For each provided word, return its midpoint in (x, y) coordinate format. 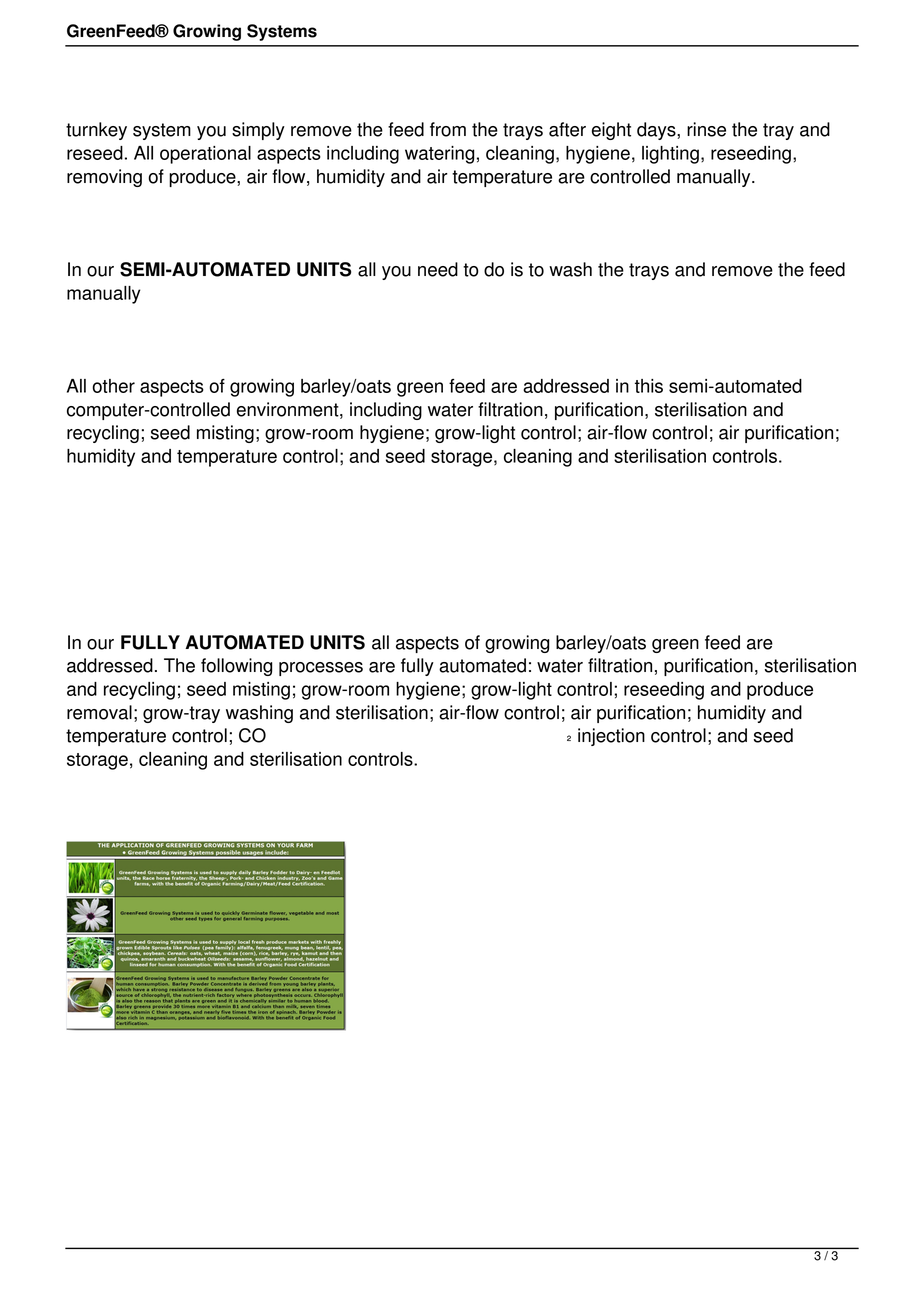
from (448, 129)
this (649, 386)
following (237, 667)
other (113, 386)
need (438, 269)
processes (321, 669)
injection (611, 737)
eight (611, 131)
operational (205, 155)
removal (99, 712)
